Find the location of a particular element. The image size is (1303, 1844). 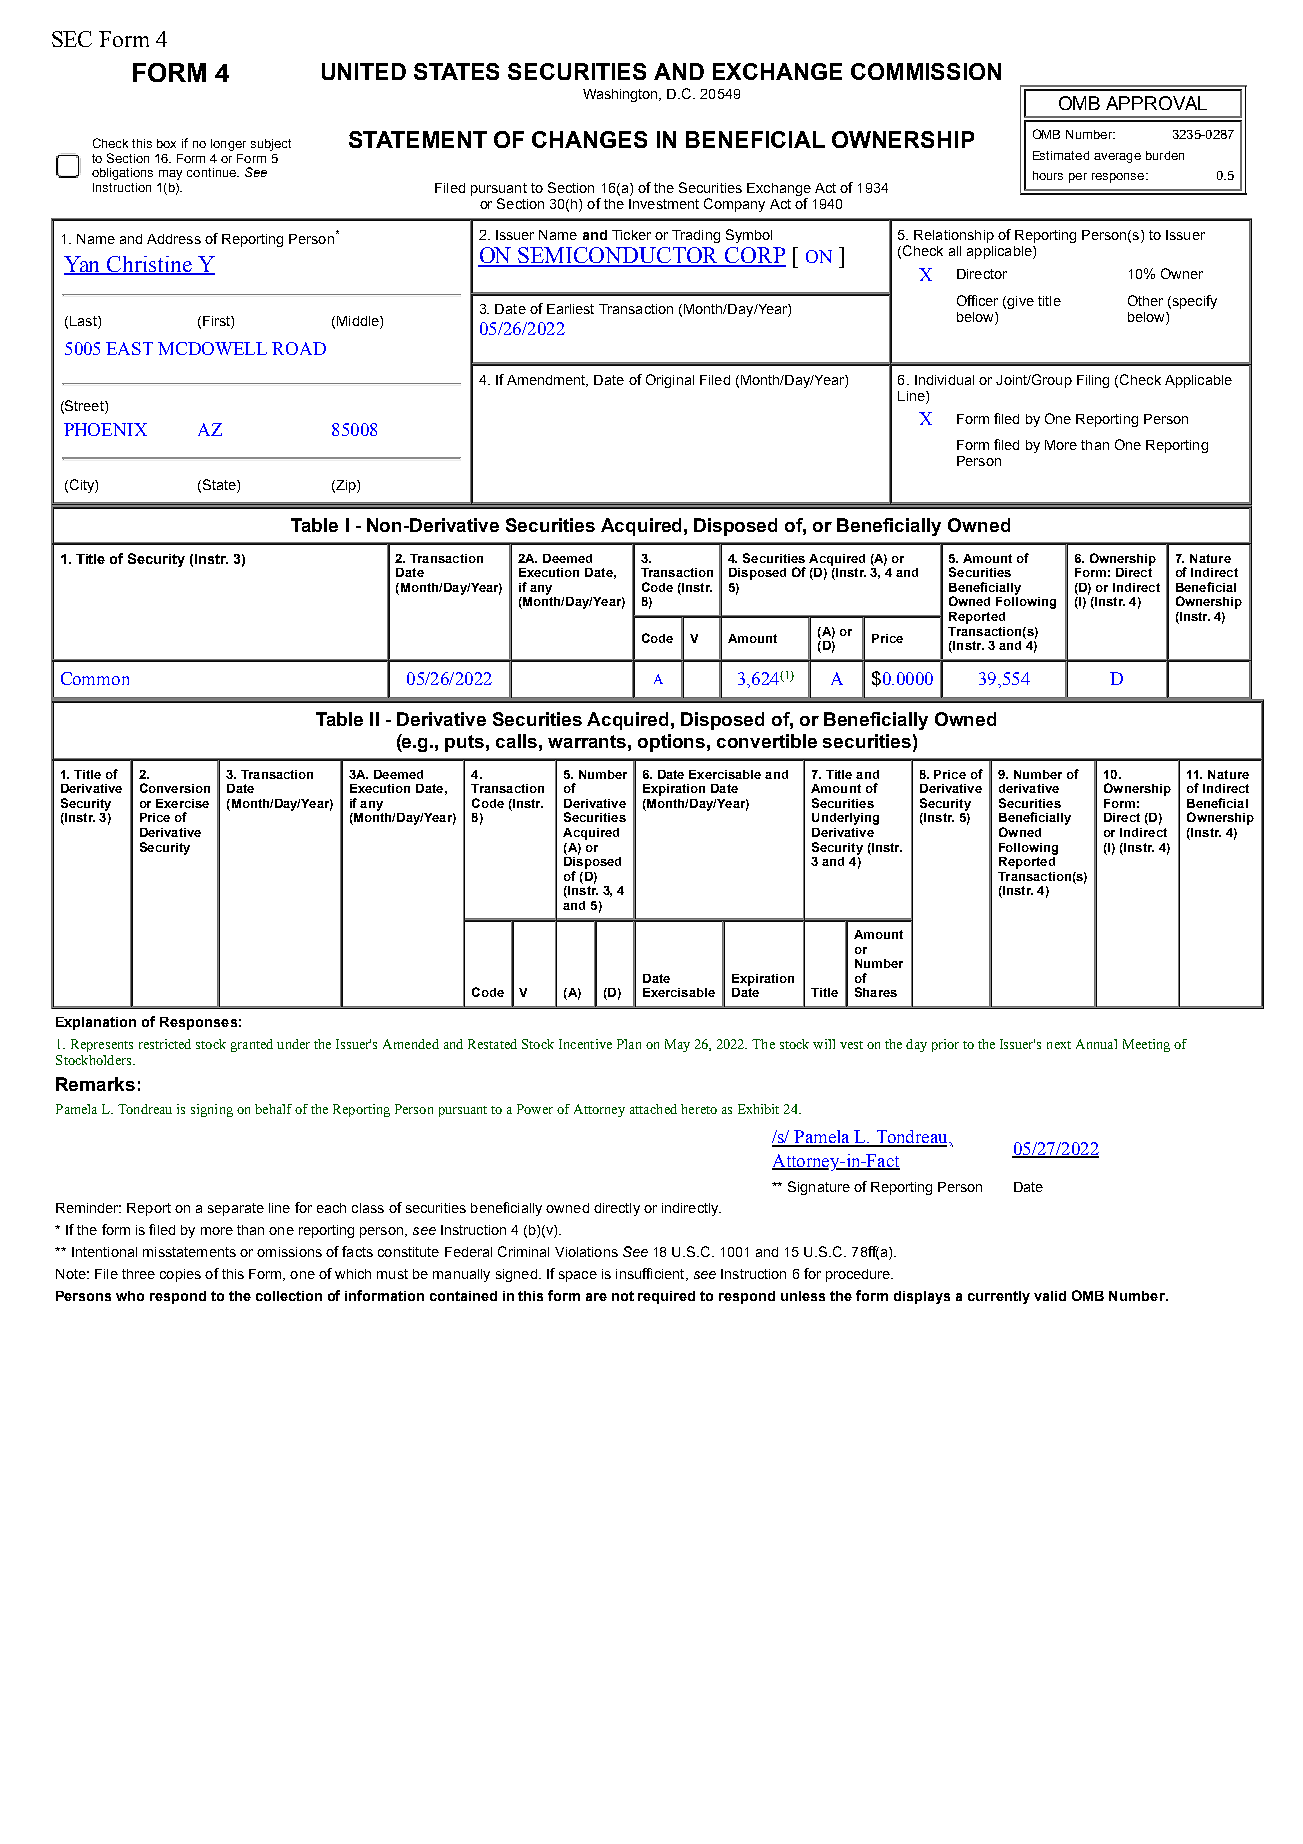

Individual is located at coordinates (944, 380).
